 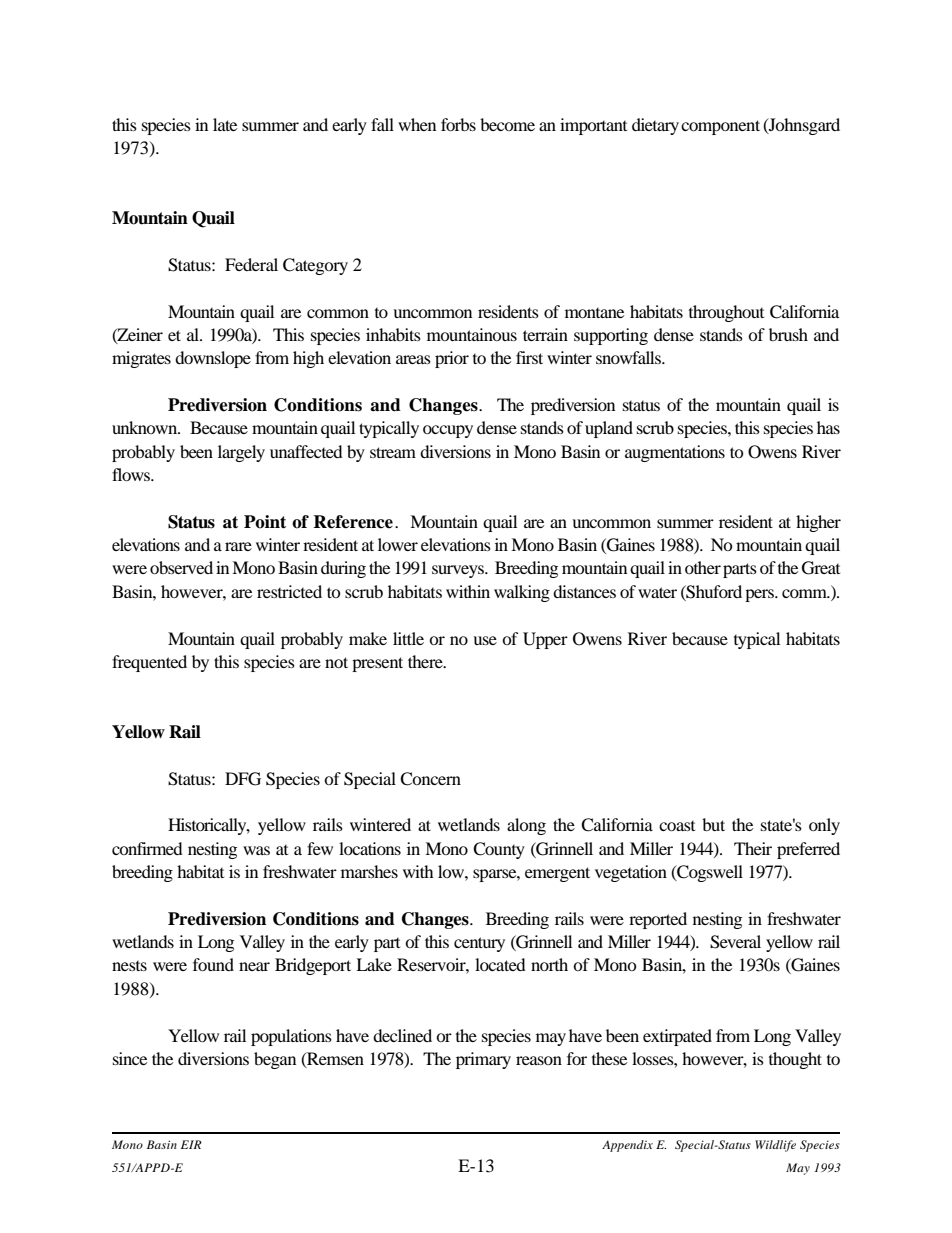 What do you see at coordinates (458, 124) in the page?
I see `forbs` at bounding box center [458, 124].
